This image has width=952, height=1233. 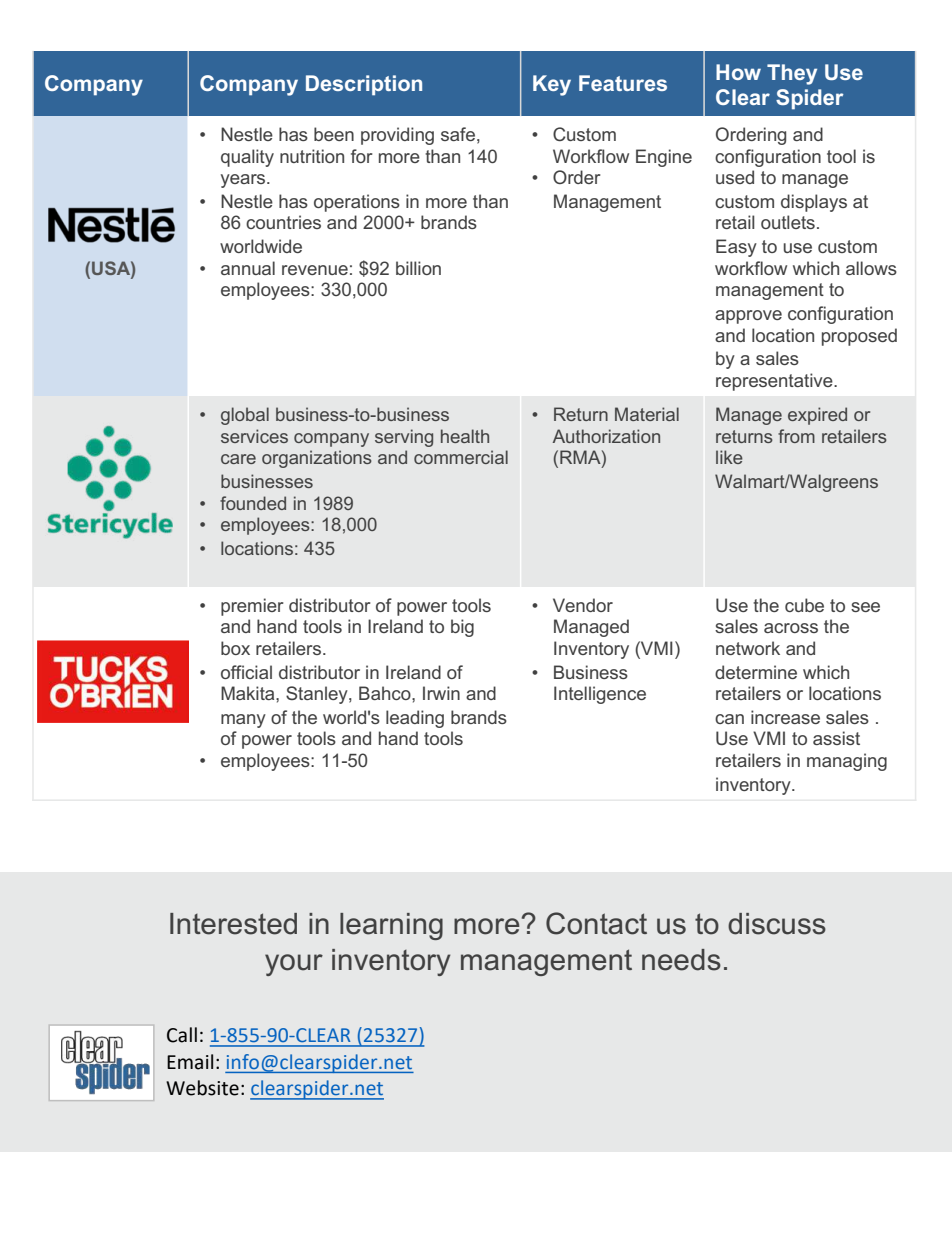 What do you see at coordinates (792, 74) in the image?
I see `They` at bounding box center [792, 74].
